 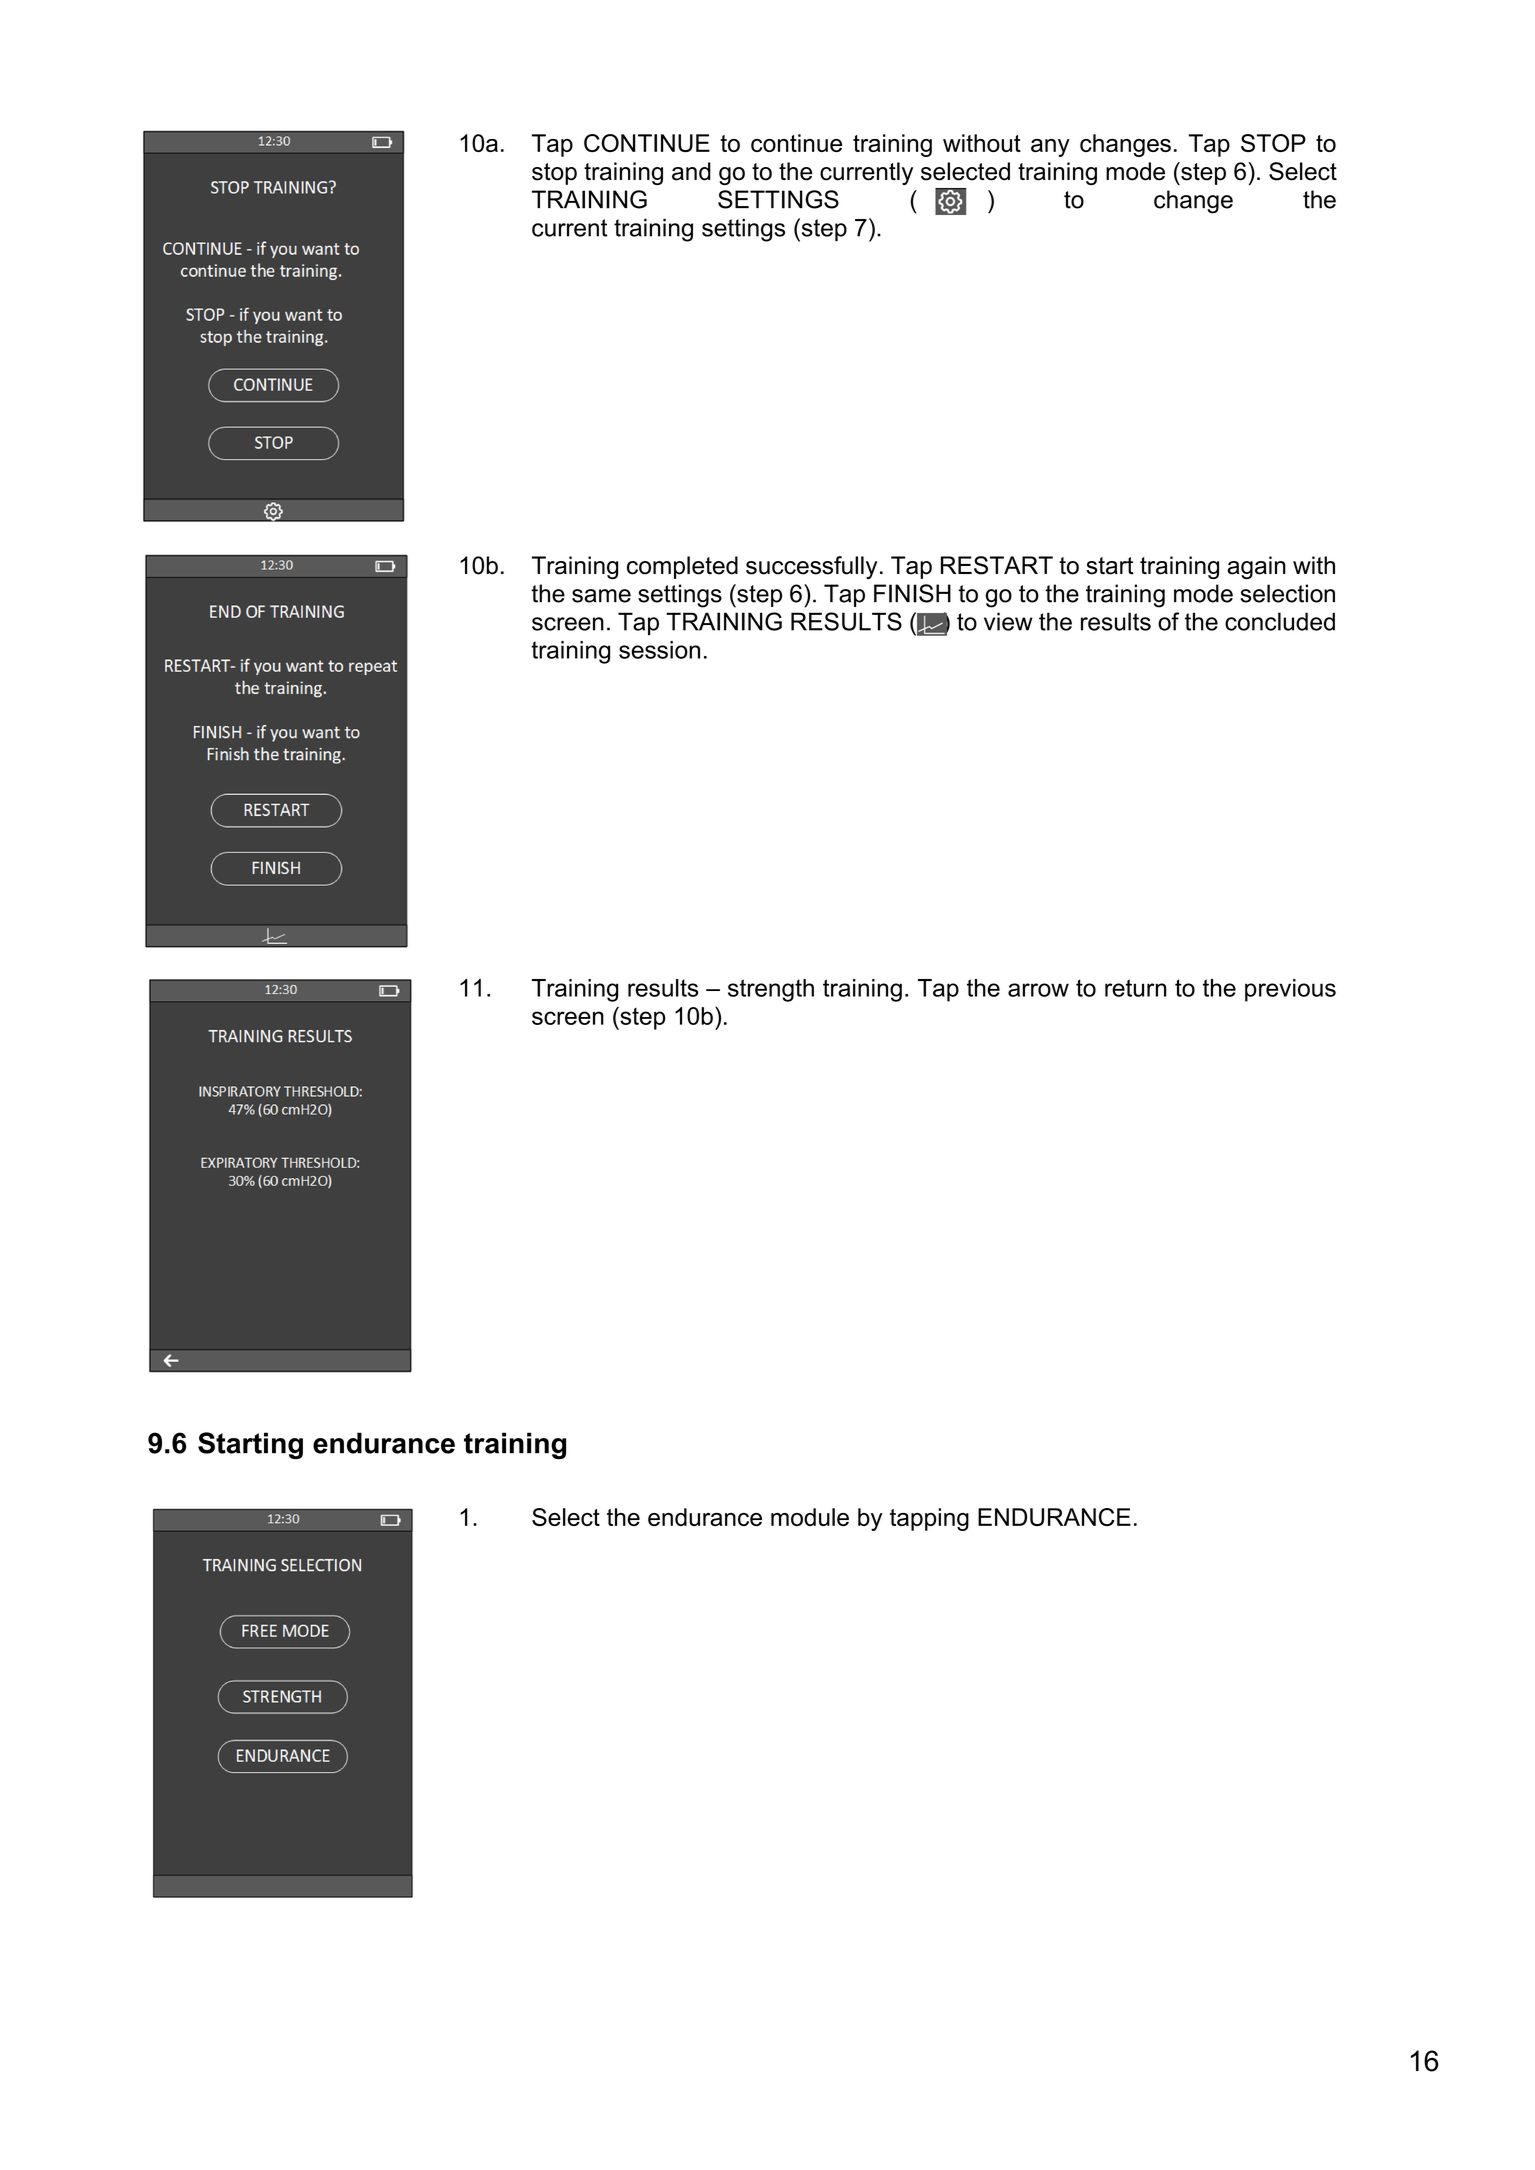 I want to click on strength, so click(x=771, y=990).
